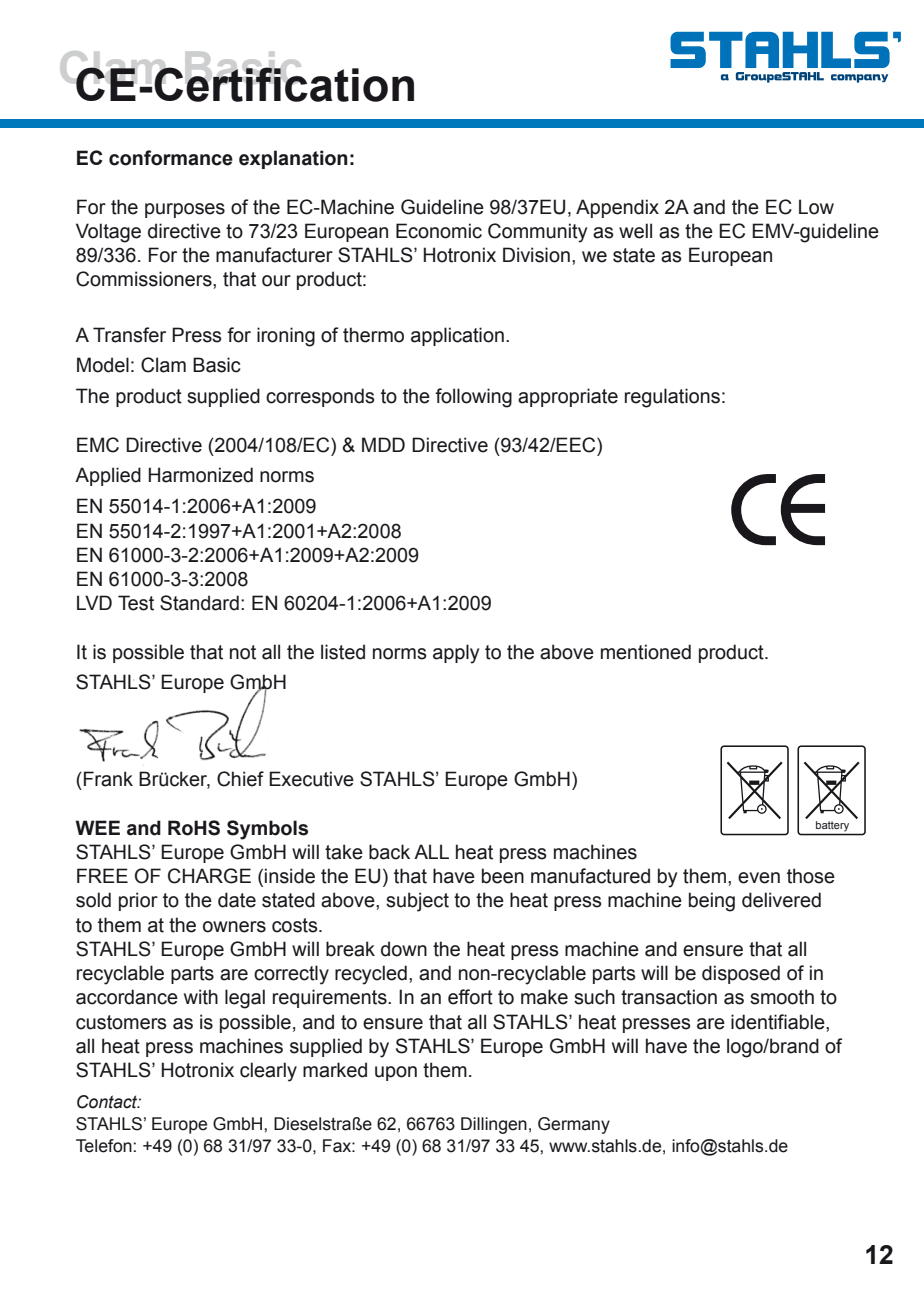 Image resolution: width=924 pixels, height=1308 pixels. I want to click on not, so click(243, 652).
